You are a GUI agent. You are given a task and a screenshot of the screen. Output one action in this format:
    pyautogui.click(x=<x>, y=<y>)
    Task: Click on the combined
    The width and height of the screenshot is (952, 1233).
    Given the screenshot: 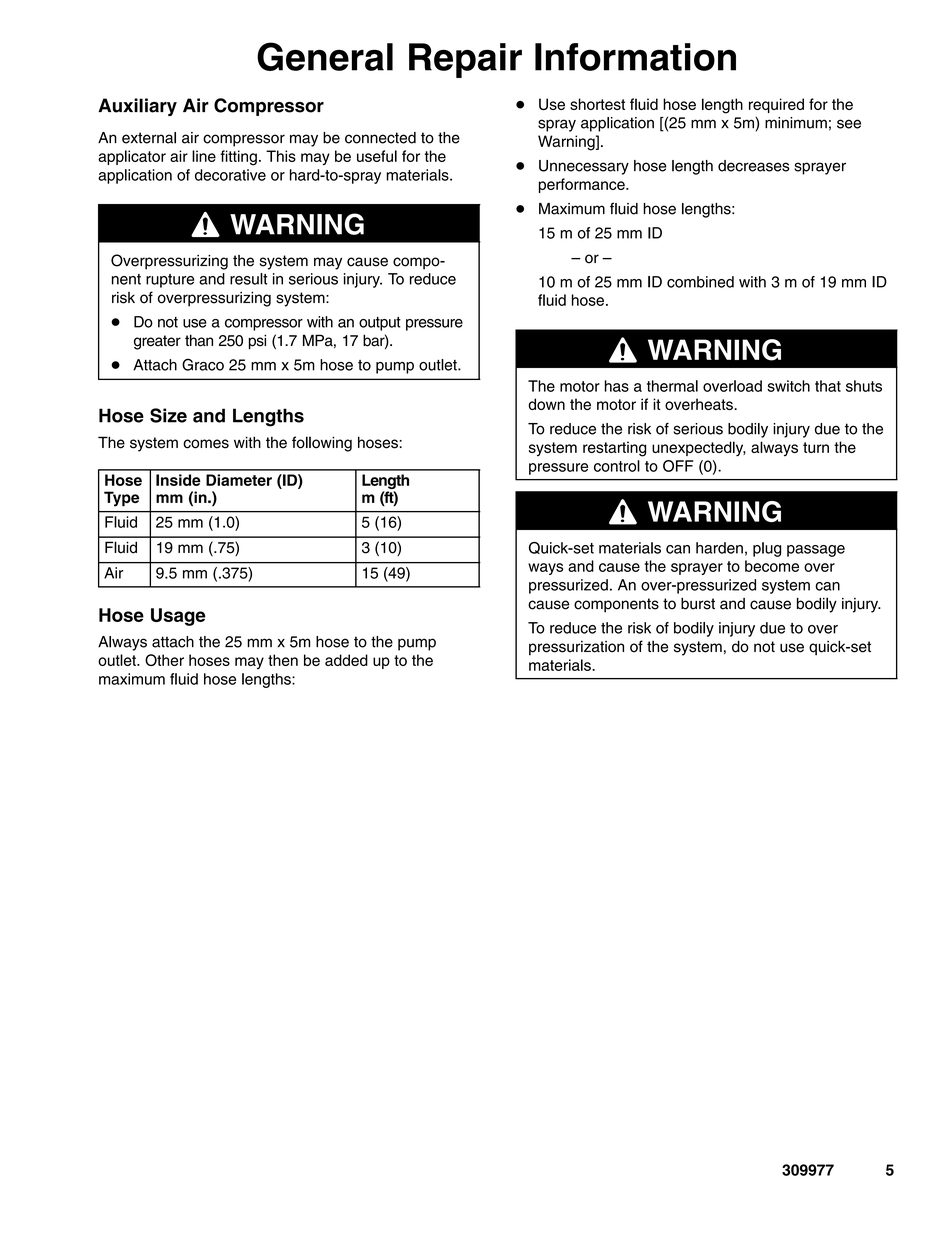 What is the action you would take?
    pyautogui.click(x=700, y=282)
